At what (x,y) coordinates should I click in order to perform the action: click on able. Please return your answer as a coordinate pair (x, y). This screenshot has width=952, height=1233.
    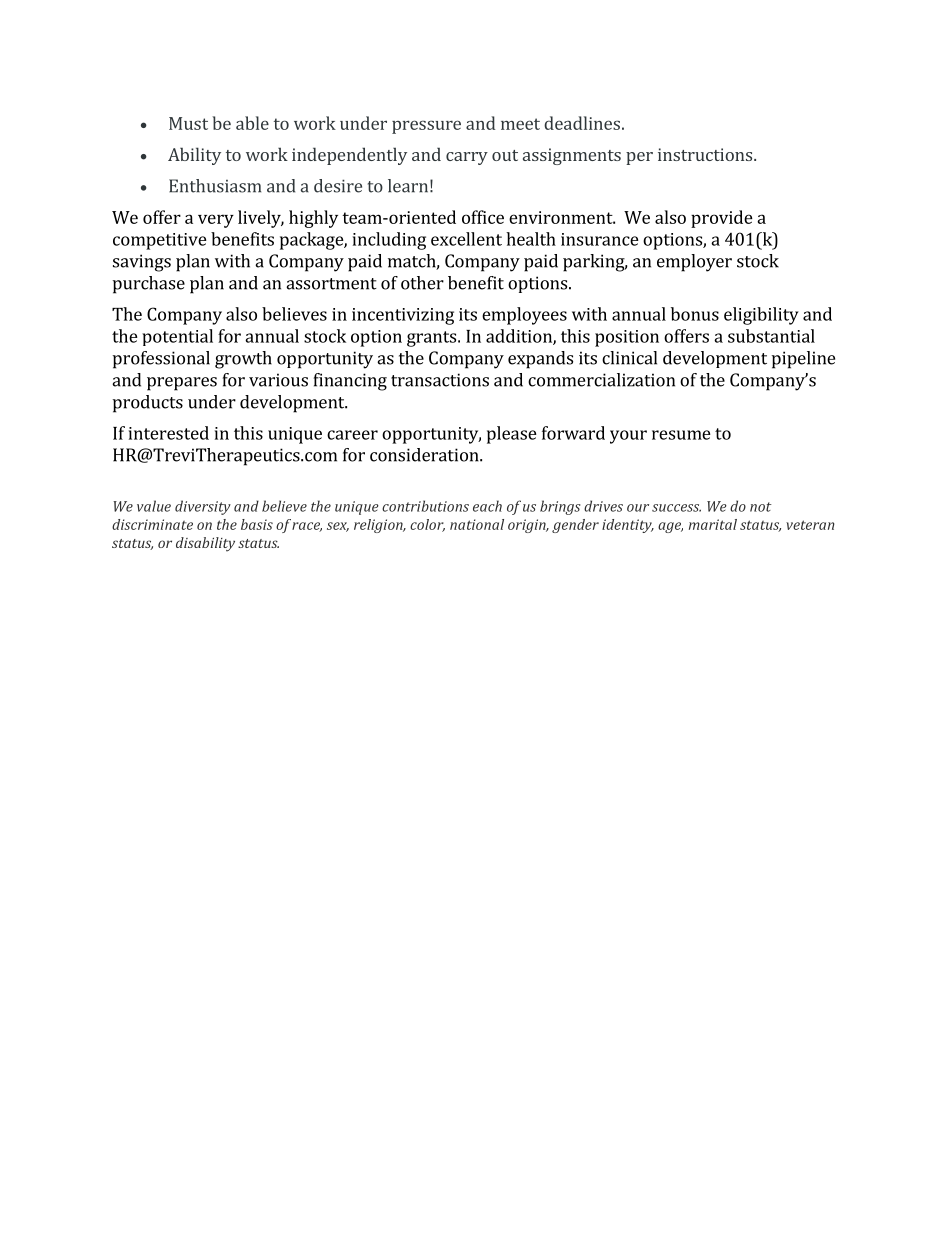
    Looking at the image, I should click on (252, 123).
